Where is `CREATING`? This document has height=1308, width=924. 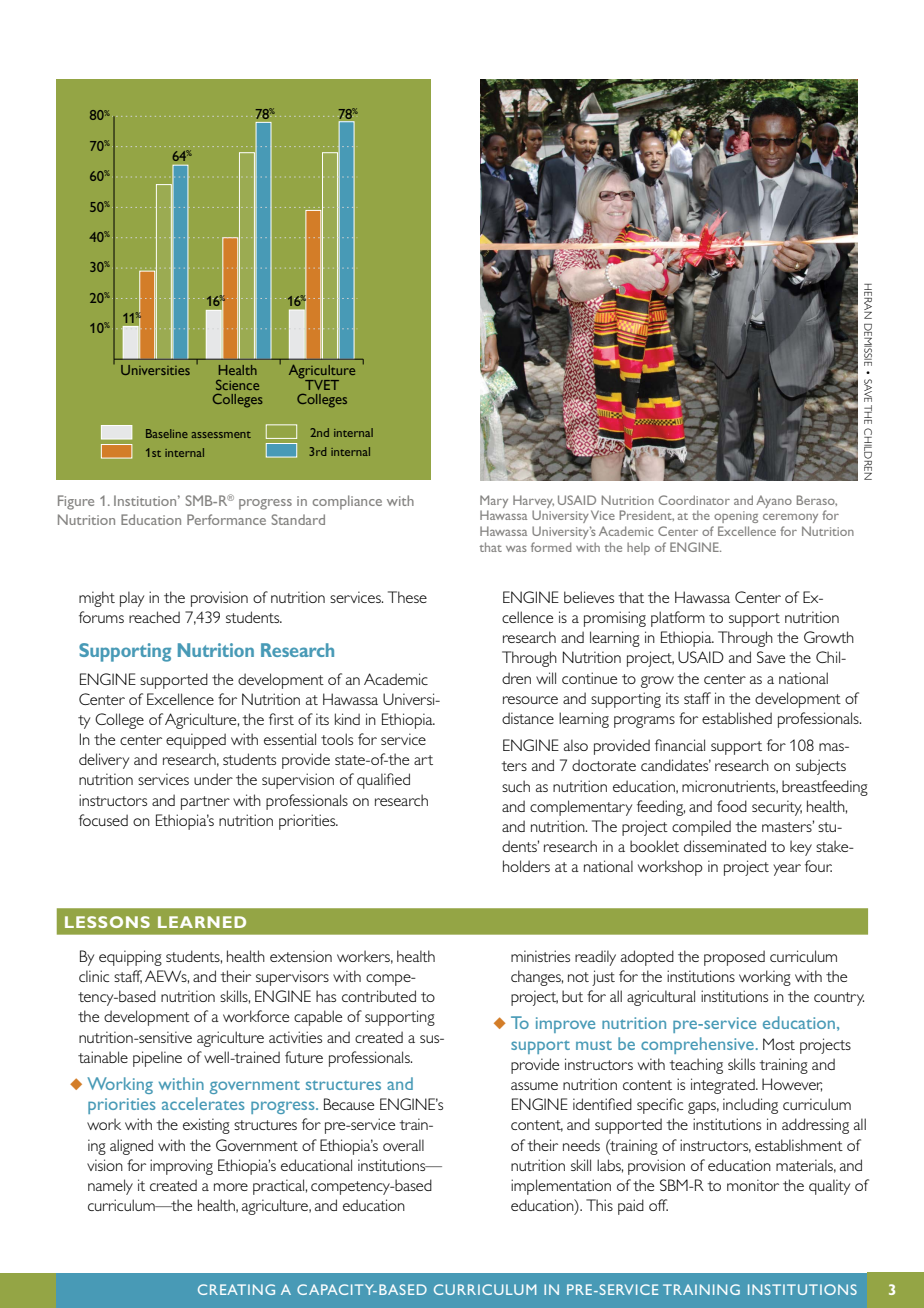 CREATING is located at coordinates (236, 1289).
